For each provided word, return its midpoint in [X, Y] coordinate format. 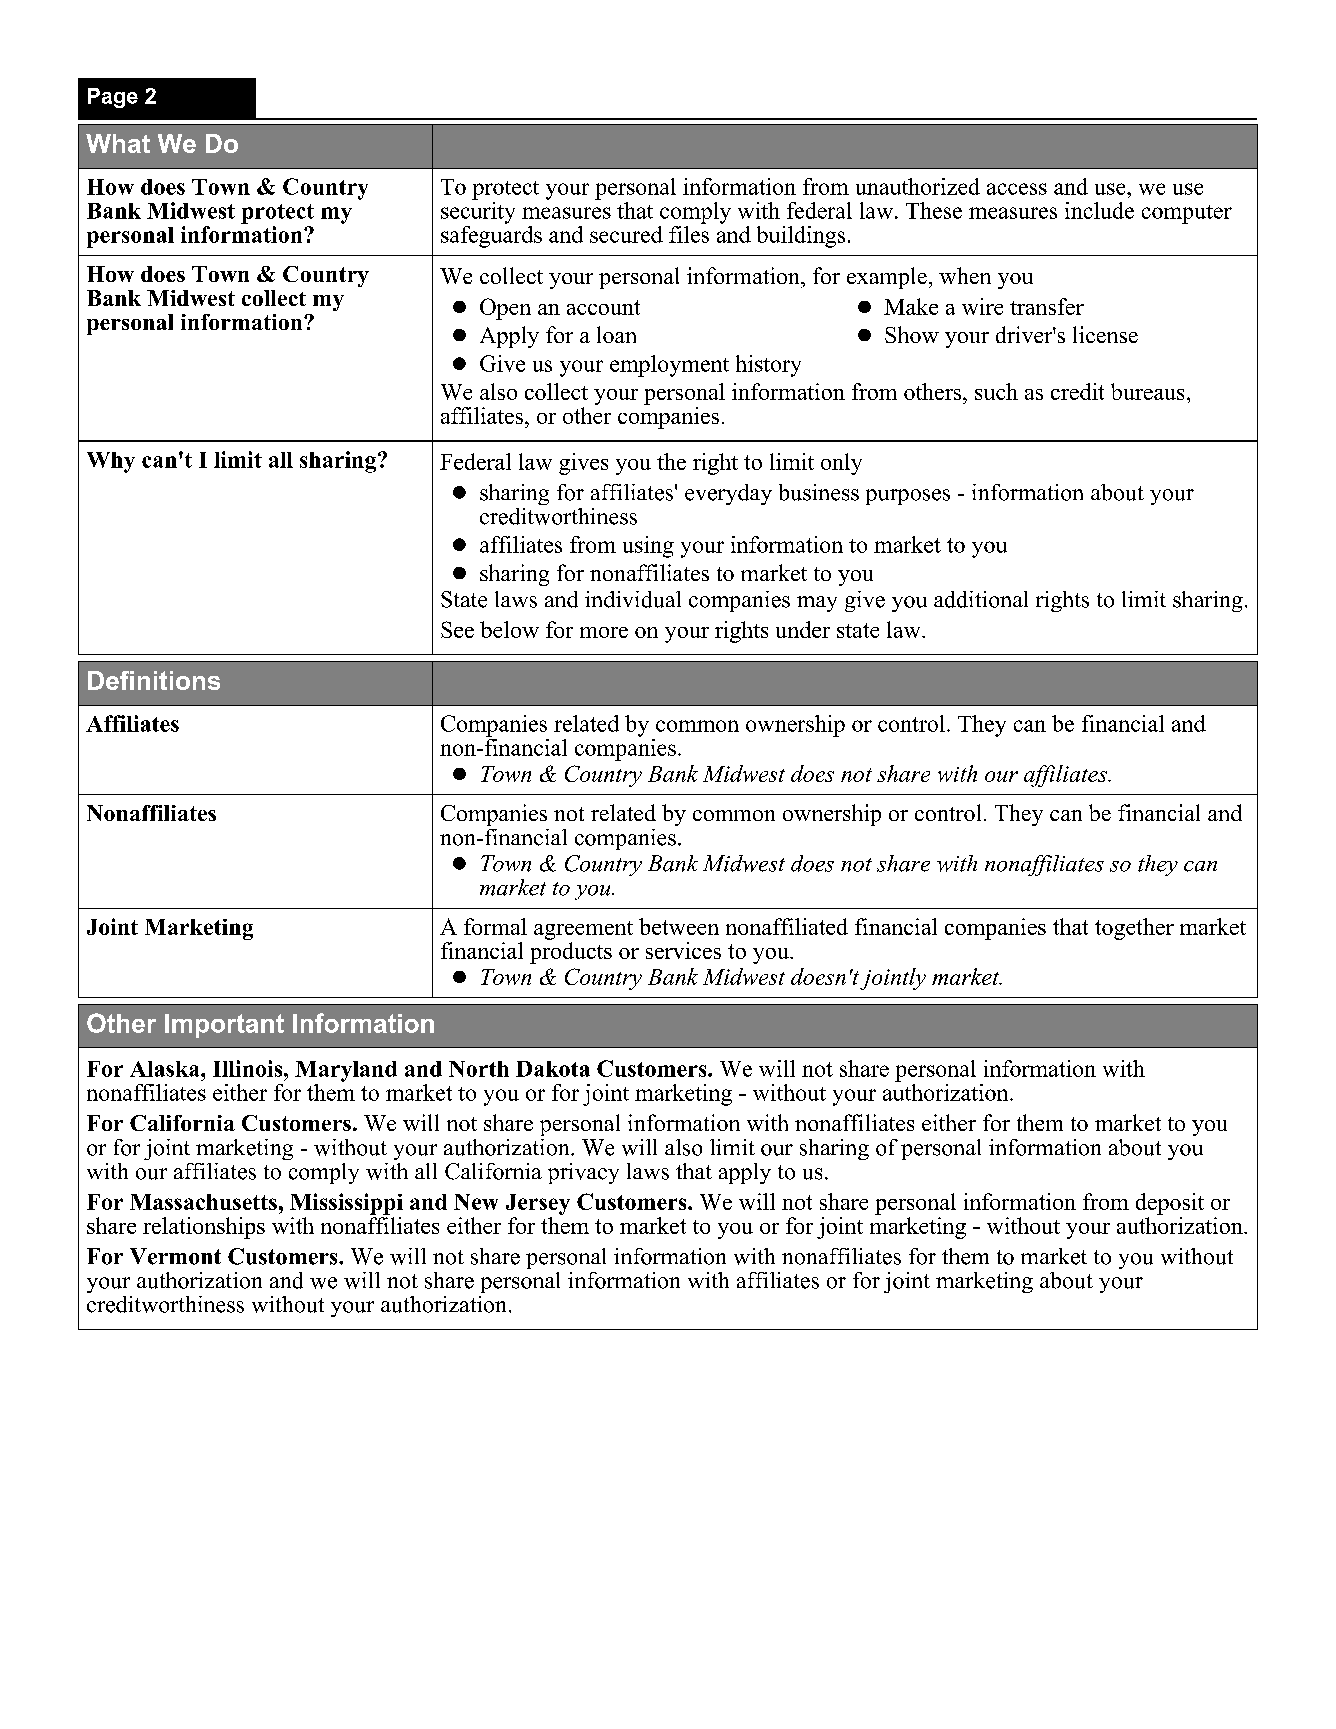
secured [626, 234]
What [118, 143]
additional [981, 599]
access [1017, 189]
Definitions [154, 680]
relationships [204, 1228]
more [604, 632]
